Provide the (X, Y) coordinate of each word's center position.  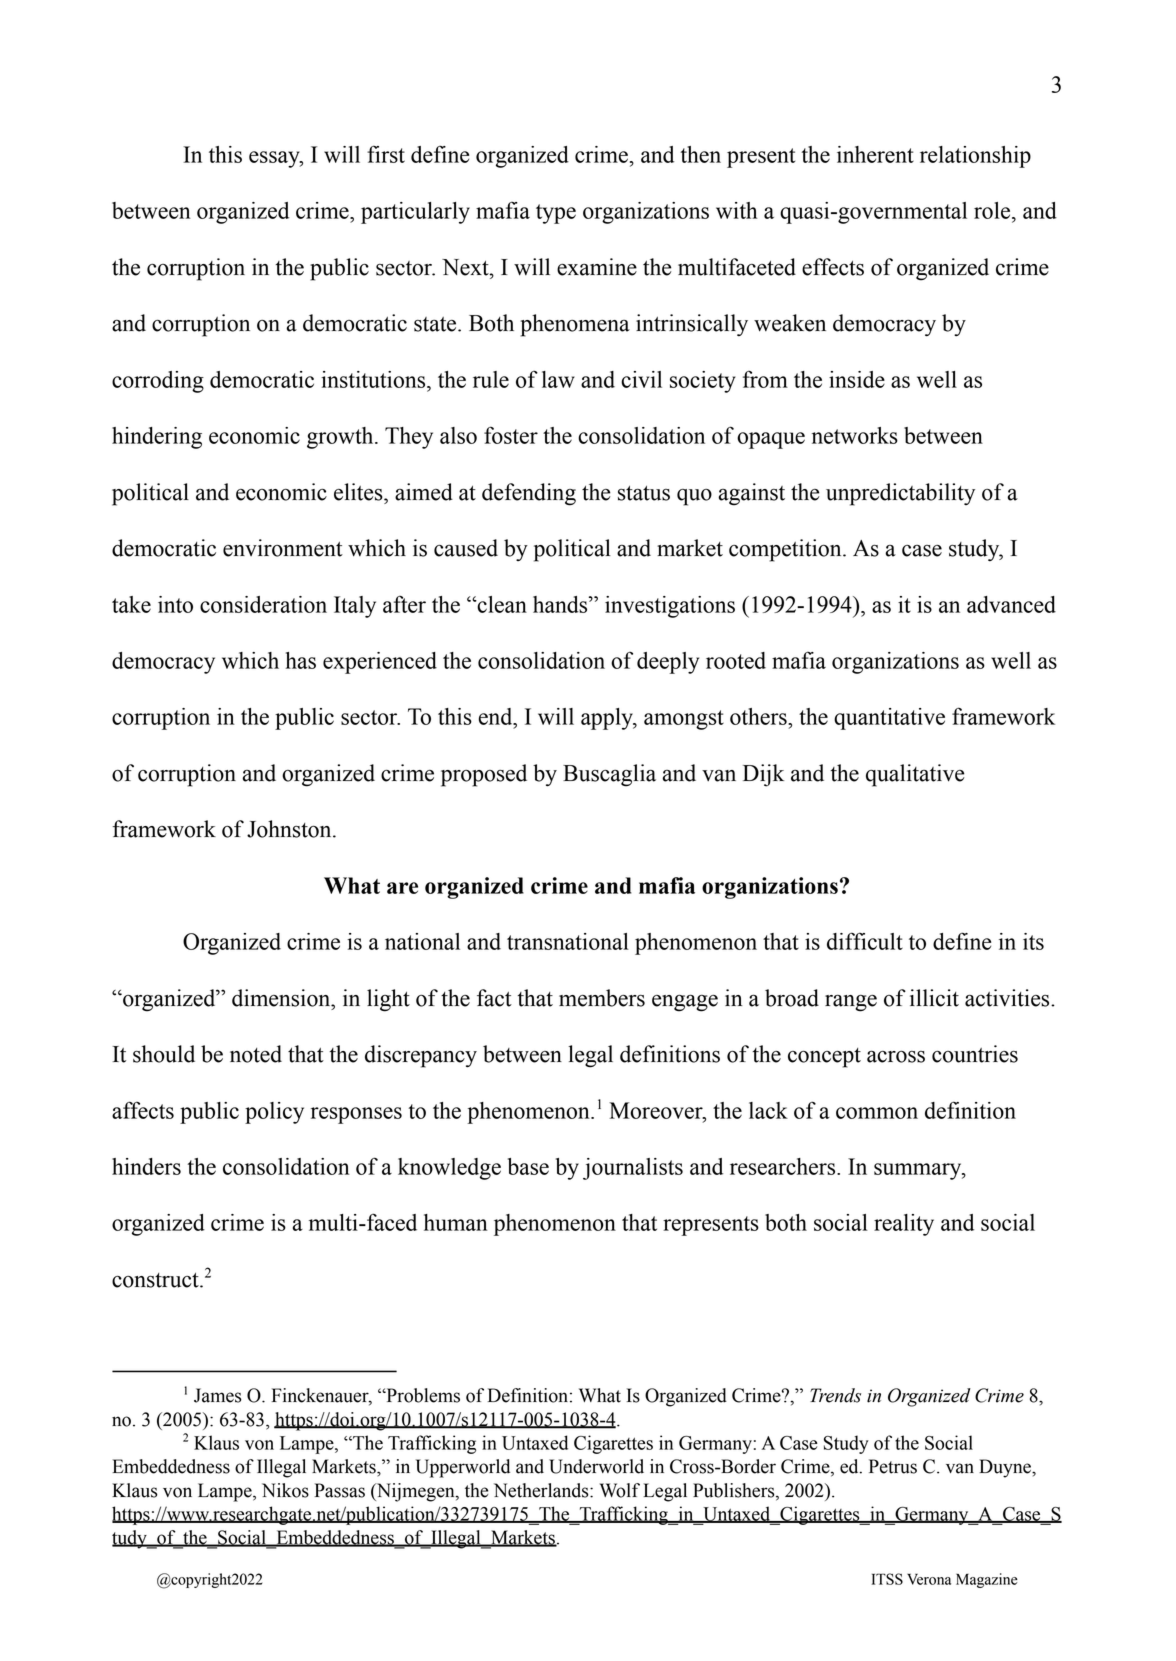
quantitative (889, 719)
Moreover (657, 1111)
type (556, 214)
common (877, 1113)
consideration (263, 604)
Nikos (285, 1490)
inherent (875, 154)
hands (561, 604)
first (386, 154)
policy (274, 1113)
